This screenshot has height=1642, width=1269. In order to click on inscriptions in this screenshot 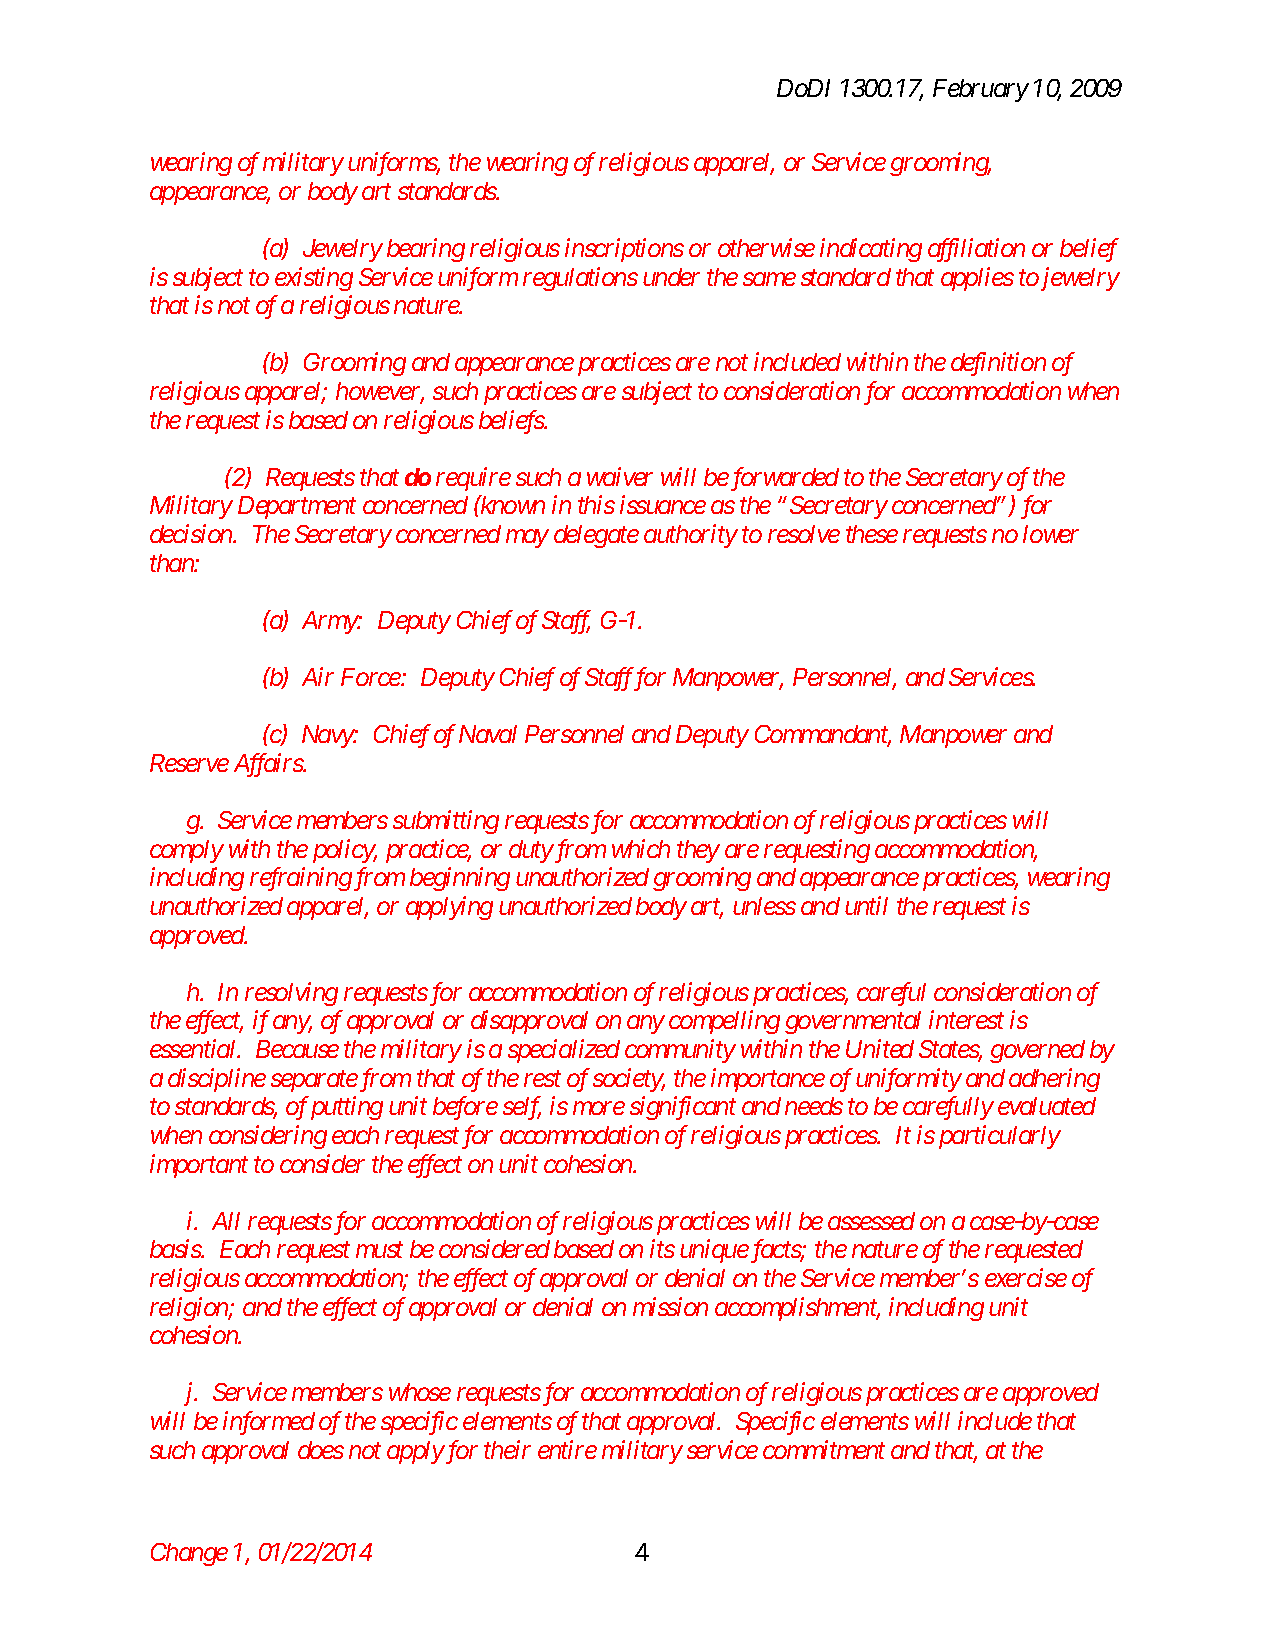, I will do `click(624, 250)`.
